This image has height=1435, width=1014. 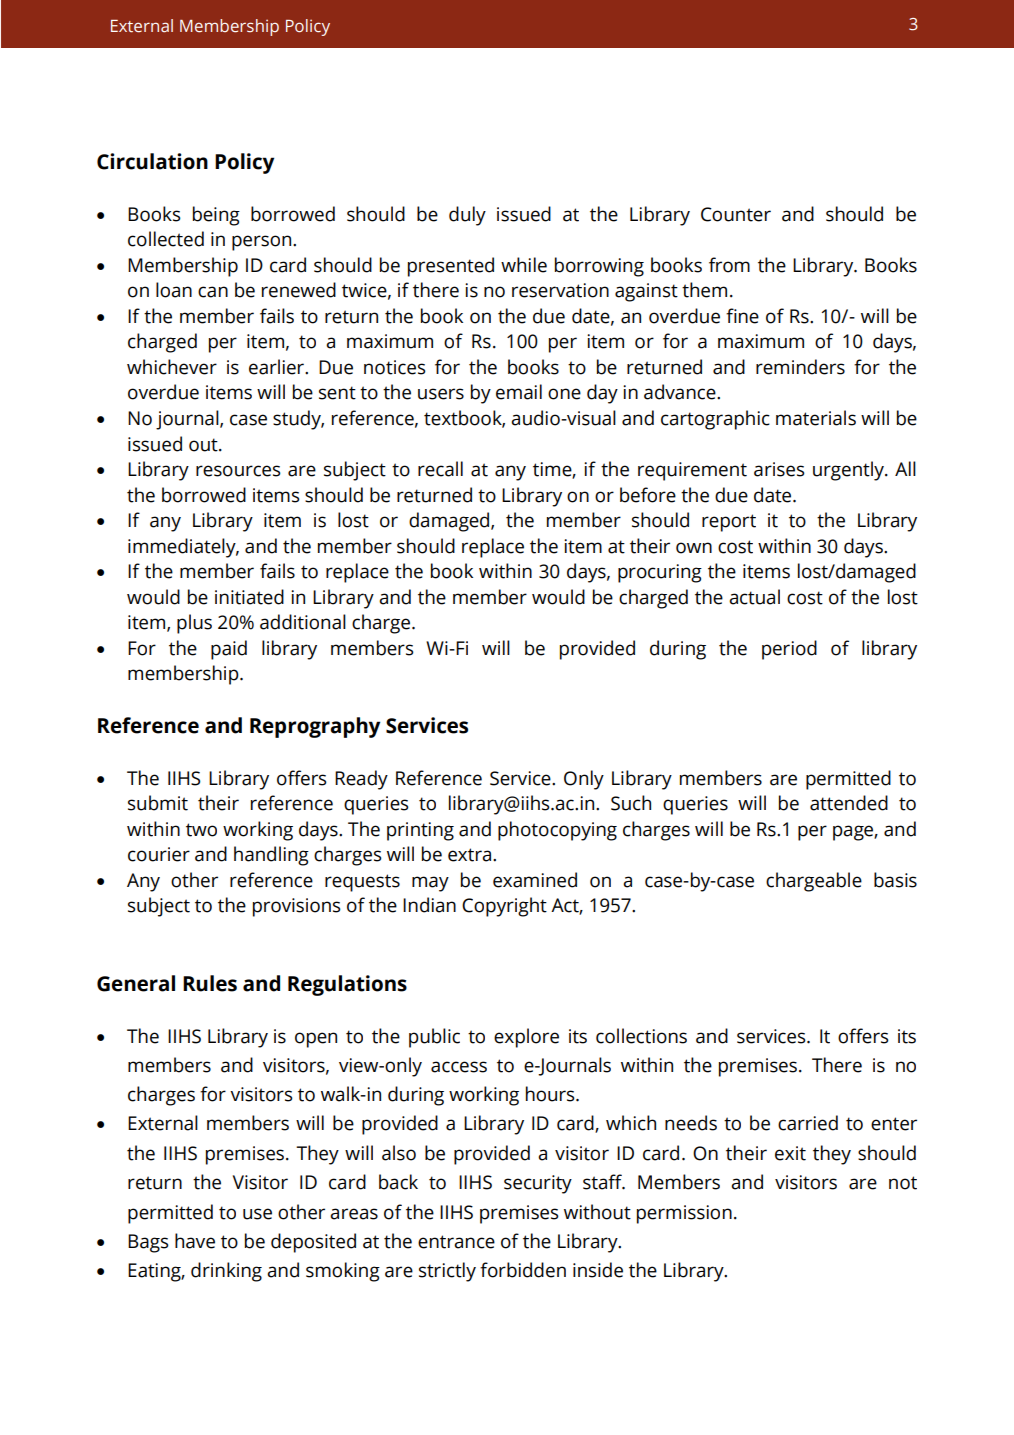 I want to click on Counter, so click(x=736, y=214).
